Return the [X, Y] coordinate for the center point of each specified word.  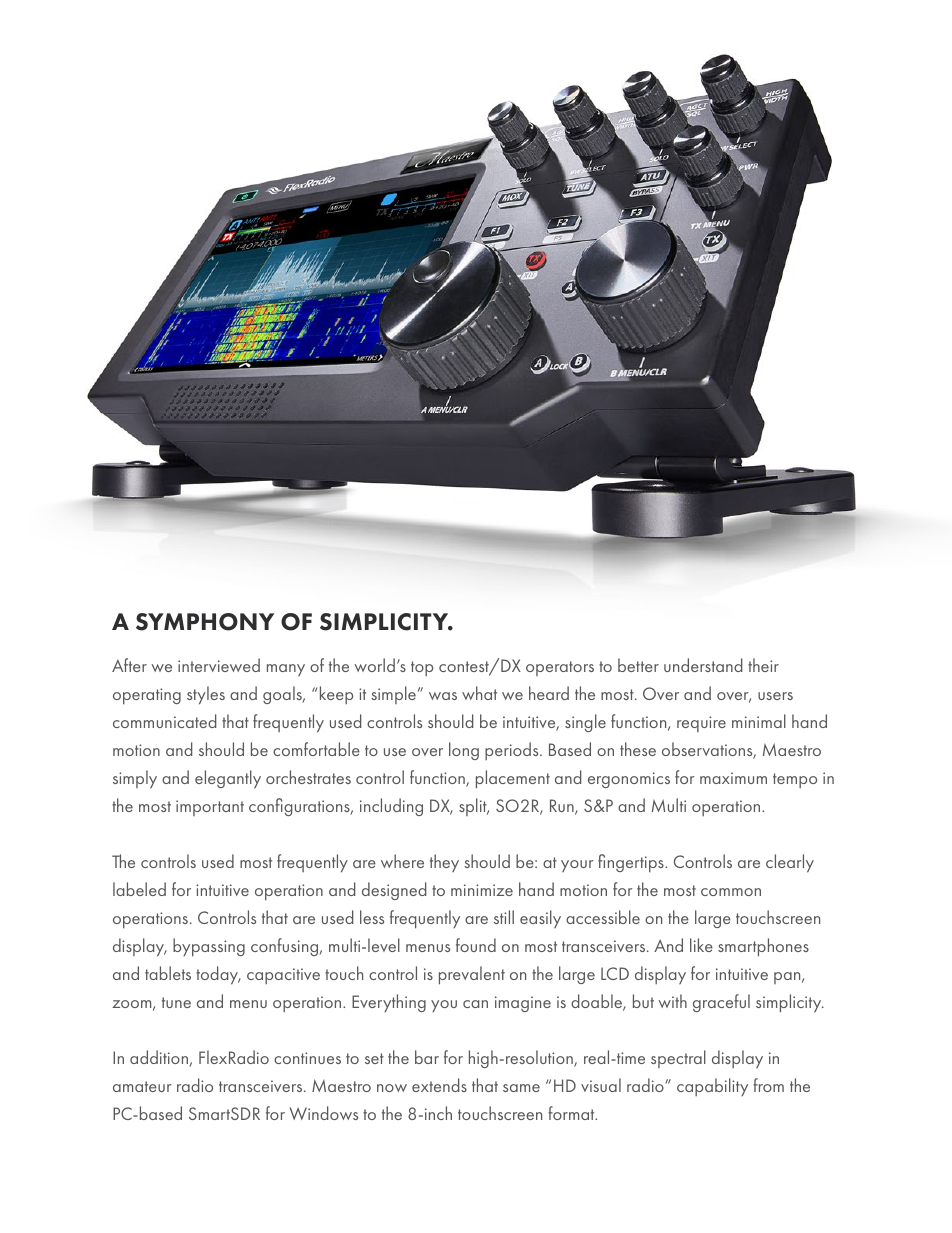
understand [703, 665]
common [731, 892]
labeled [139, 889]
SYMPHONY [205, 622]
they [444, 863]
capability [712, 1087]
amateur [142, 1086]
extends [439, 1085]
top [422, 668]
